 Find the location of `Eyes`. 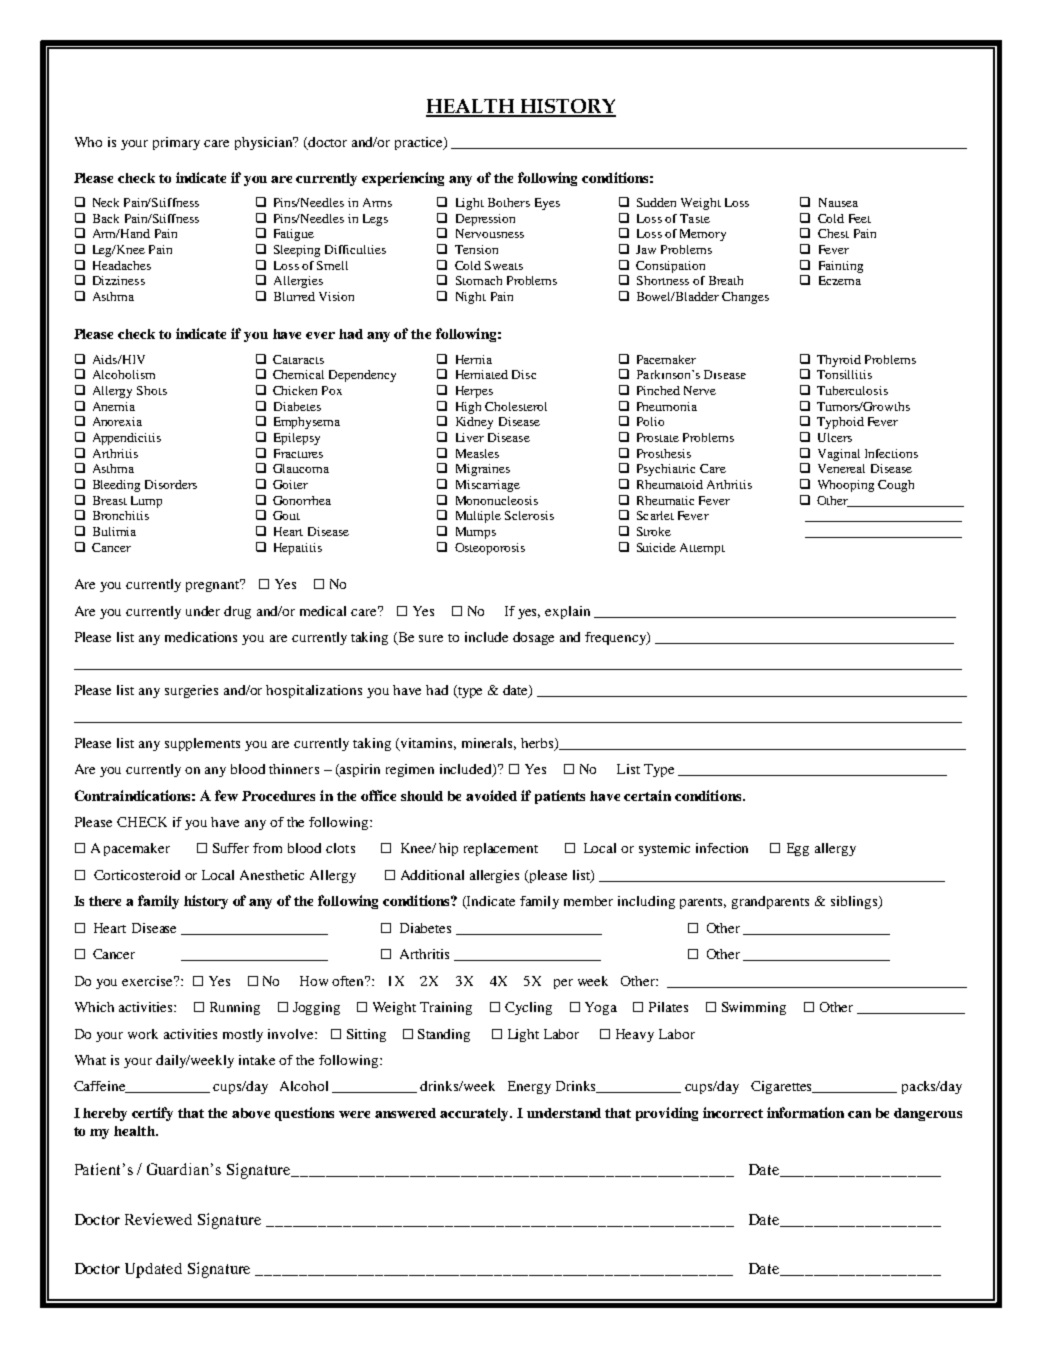

Eyes is located at coordinates (547, 204).
